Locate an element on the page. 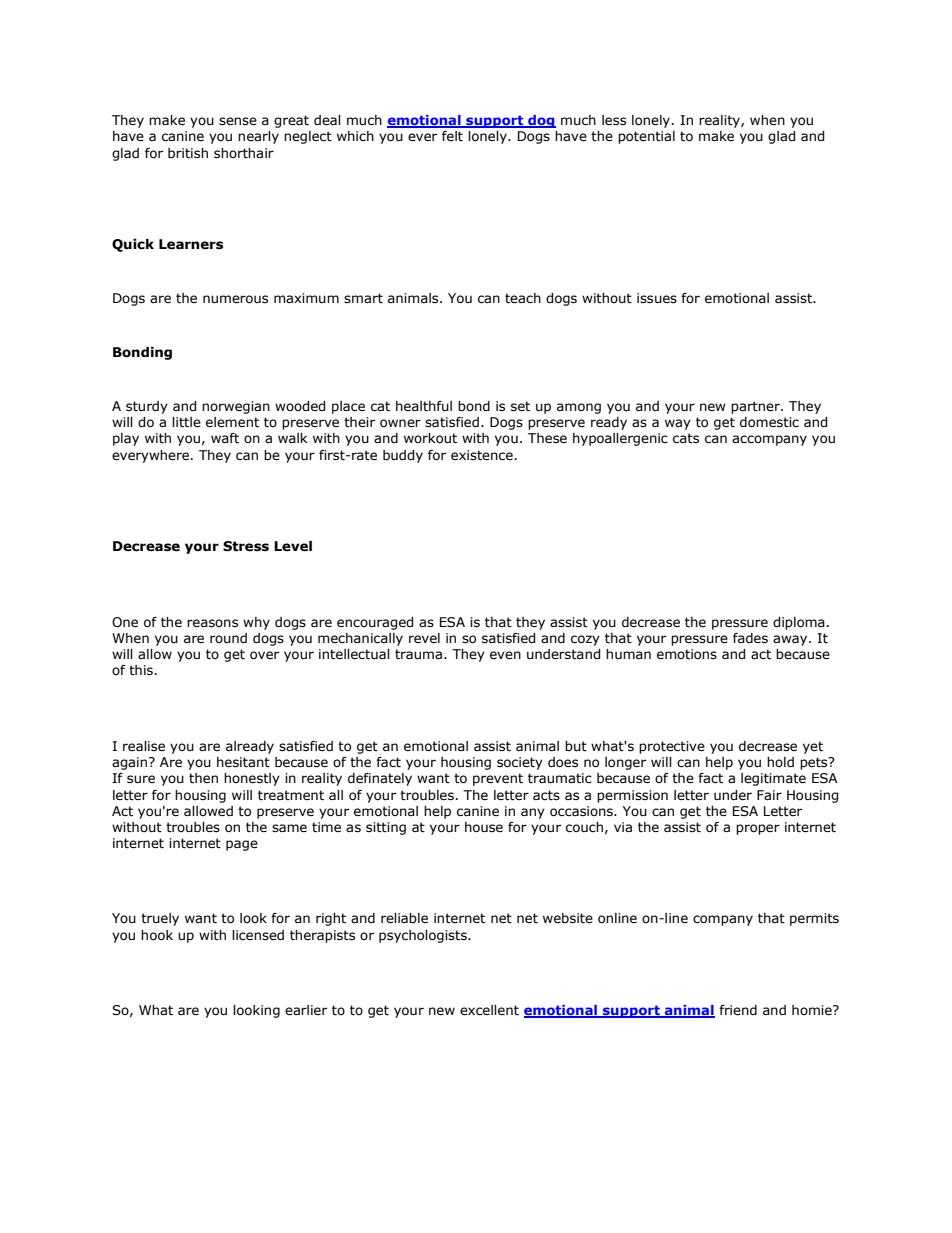 Image resolution: width=952 pixels, height=1233 pixels. norwegian is located at coordinates (236, 407).
